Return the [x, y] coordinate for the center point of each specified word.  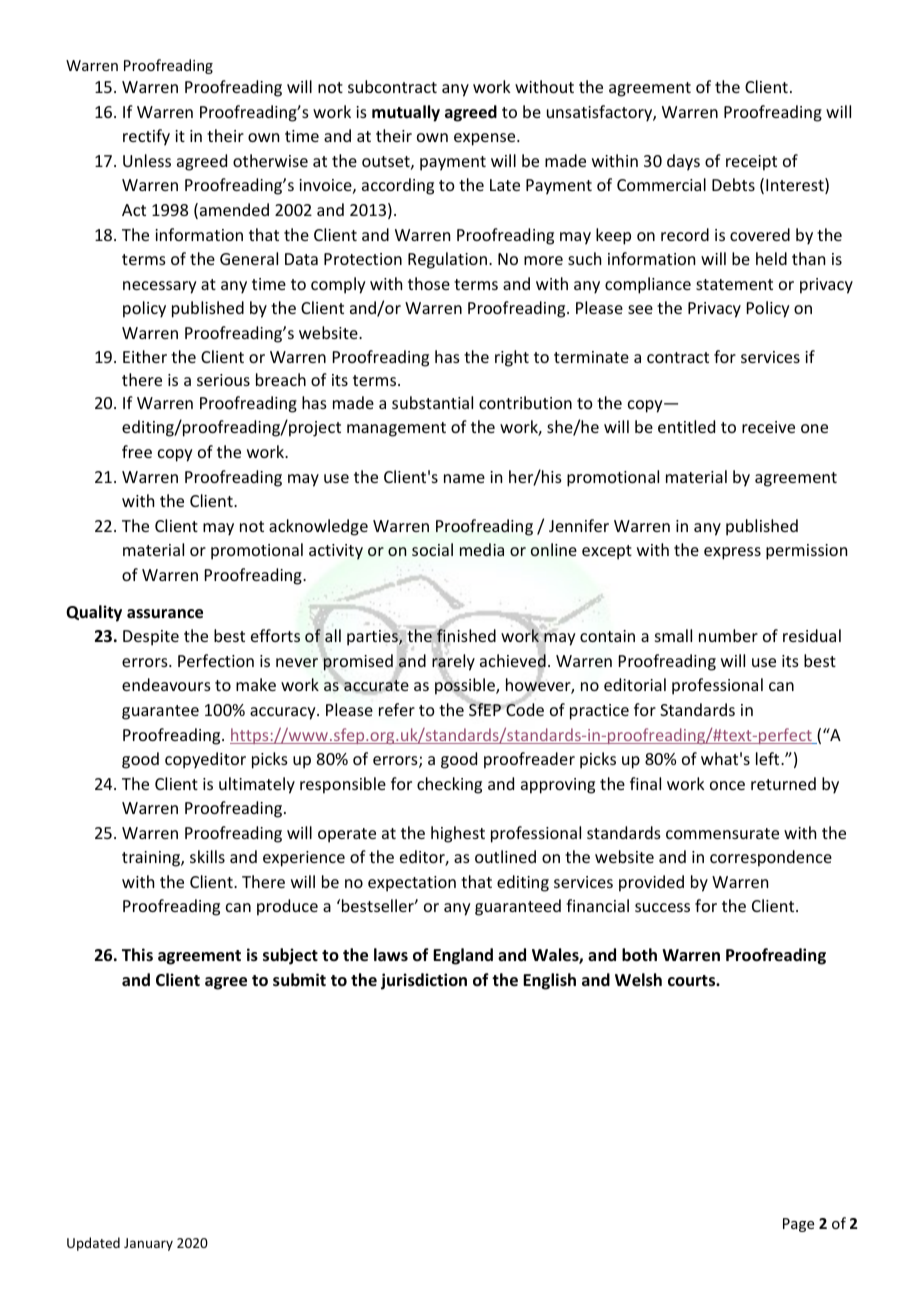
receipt [751, 163]
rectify [146, 137]
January [148, 1244]
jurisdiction [424, 981]
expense [486, 139]
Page [798, 1225]
